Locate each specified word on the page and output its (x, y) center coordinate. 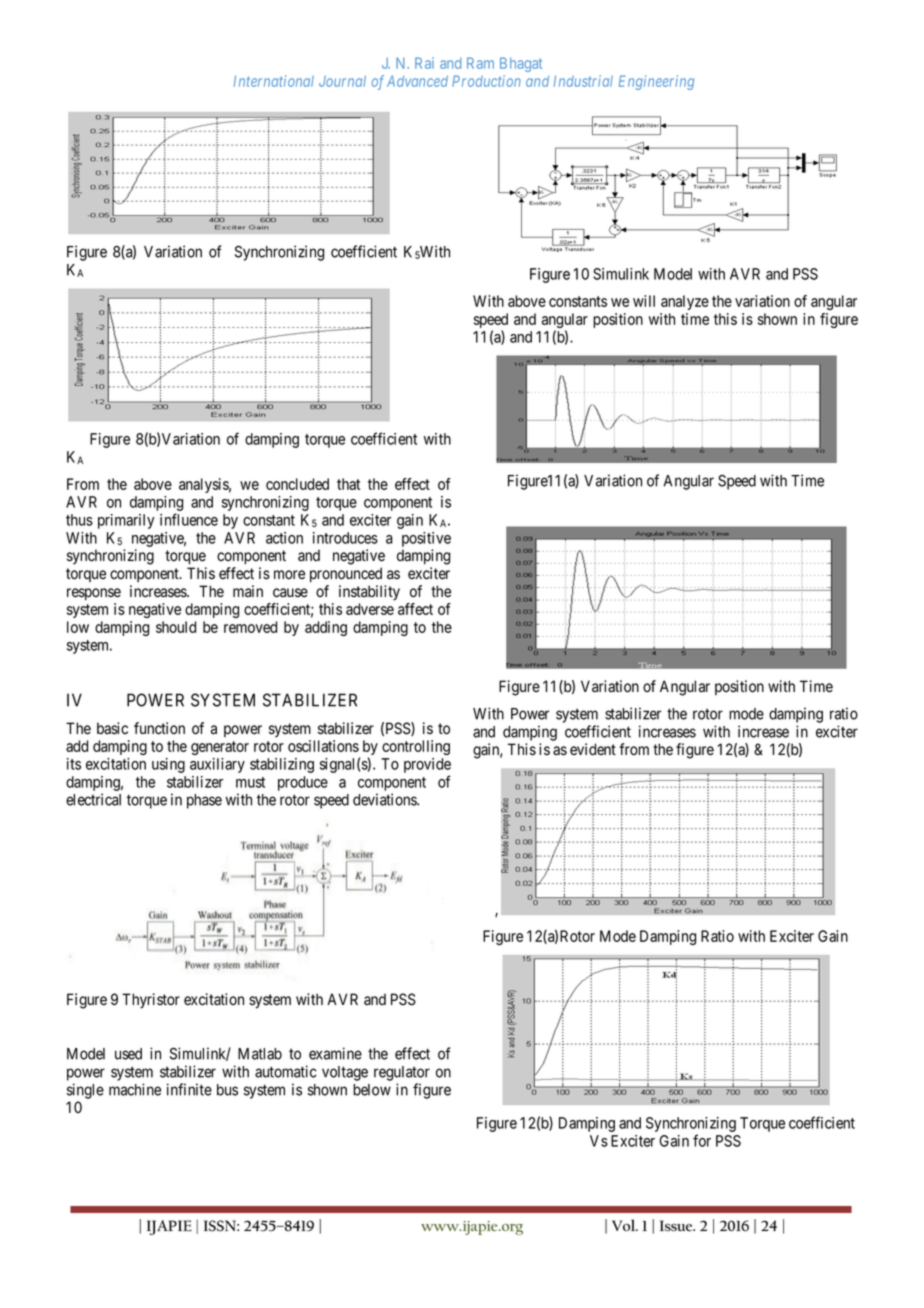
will (644, 301)
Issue (677, 1226)
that (348, 484)
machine (135, 1089)
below (372, 1090)
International (274, 81)
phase (204, 801)
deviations (385, 799)
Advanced (417, 81)
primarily (126, 521)
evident (593, 749)
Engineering (656, 82)
